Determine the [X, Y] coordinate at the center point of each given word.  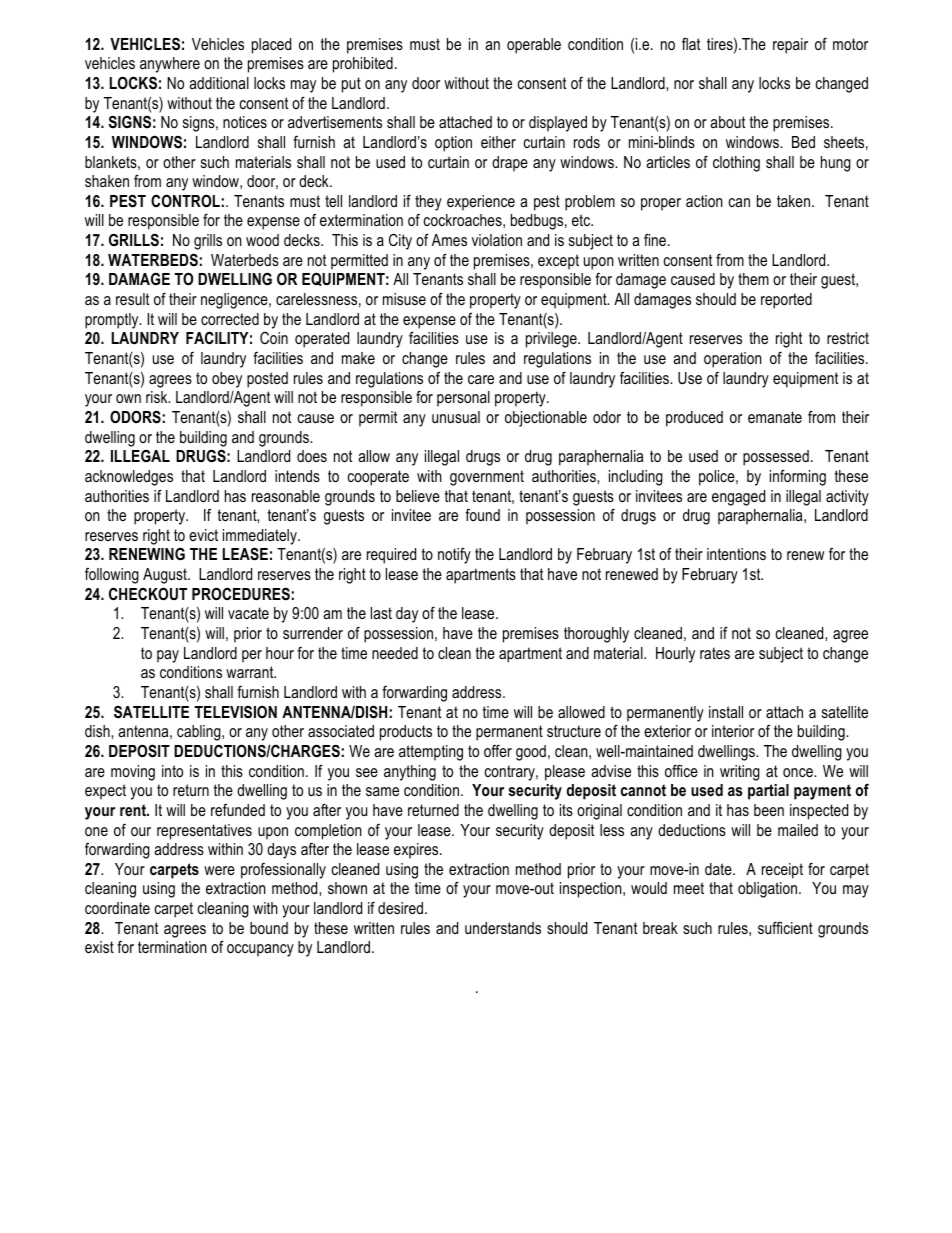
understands [503, 928]
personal [463, 399]
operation [733, 360]
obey [227, 380]
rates [715, 653]
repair [790, 46]
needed [395, 653]
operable [534, 46]
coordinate [117, 908]
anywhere [170, 65]
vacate [248, 613]
